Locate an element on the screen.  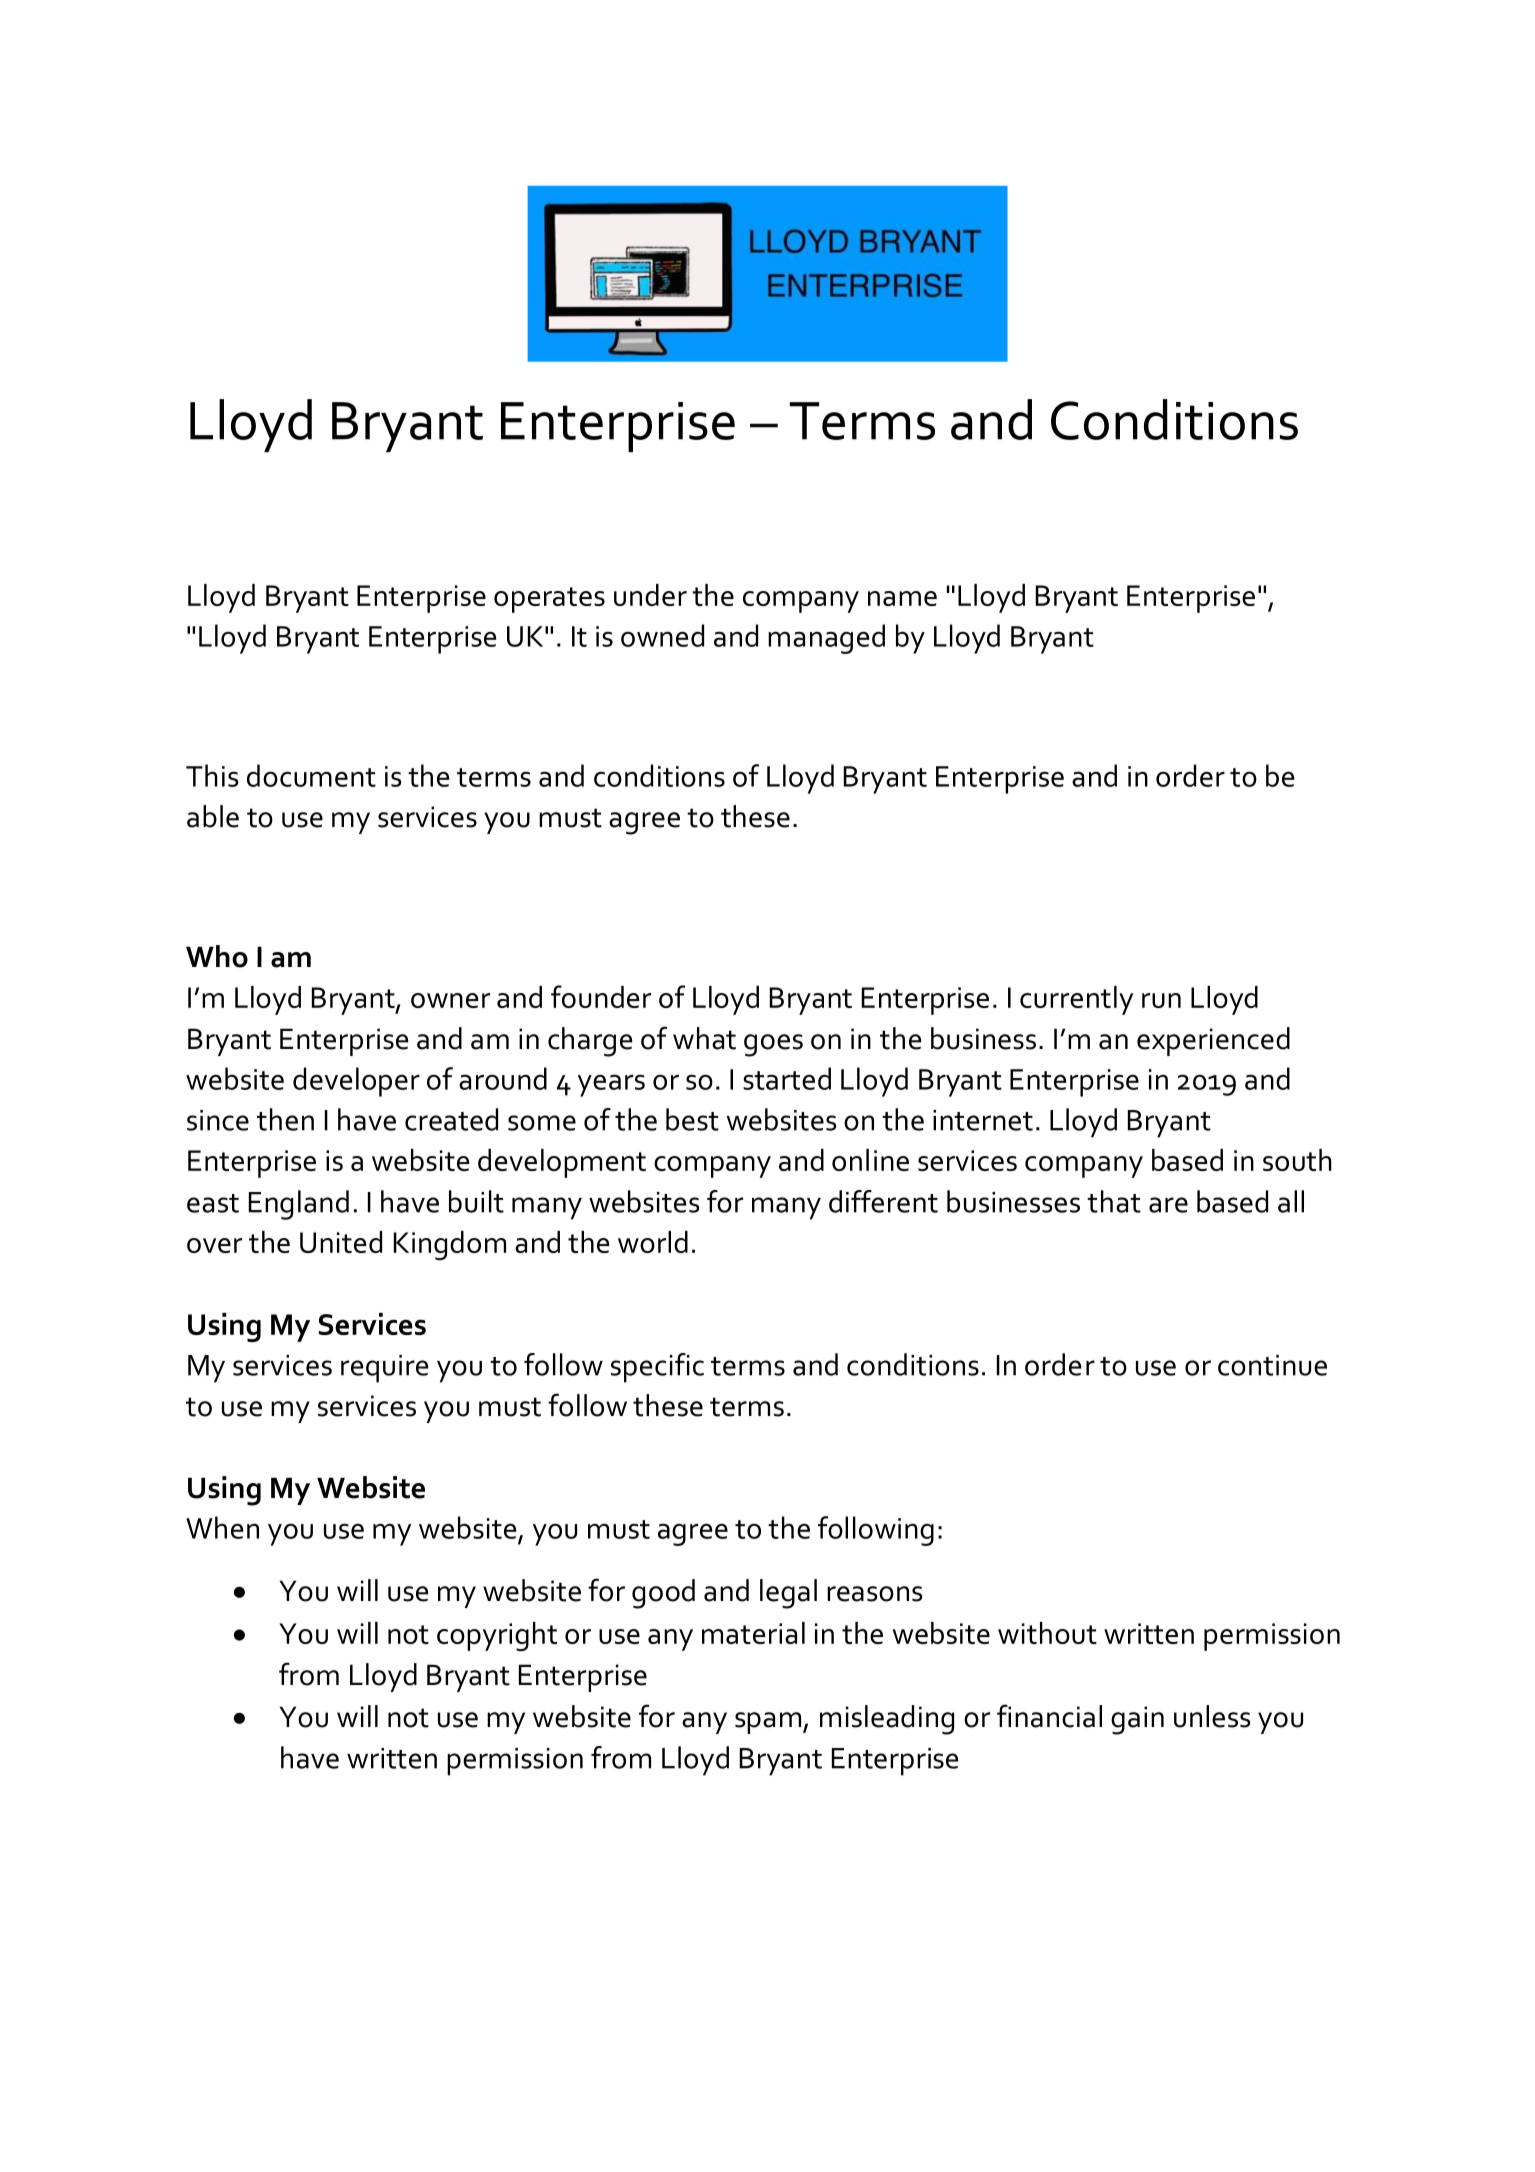
are is located at coordinates (1168, 1205).
